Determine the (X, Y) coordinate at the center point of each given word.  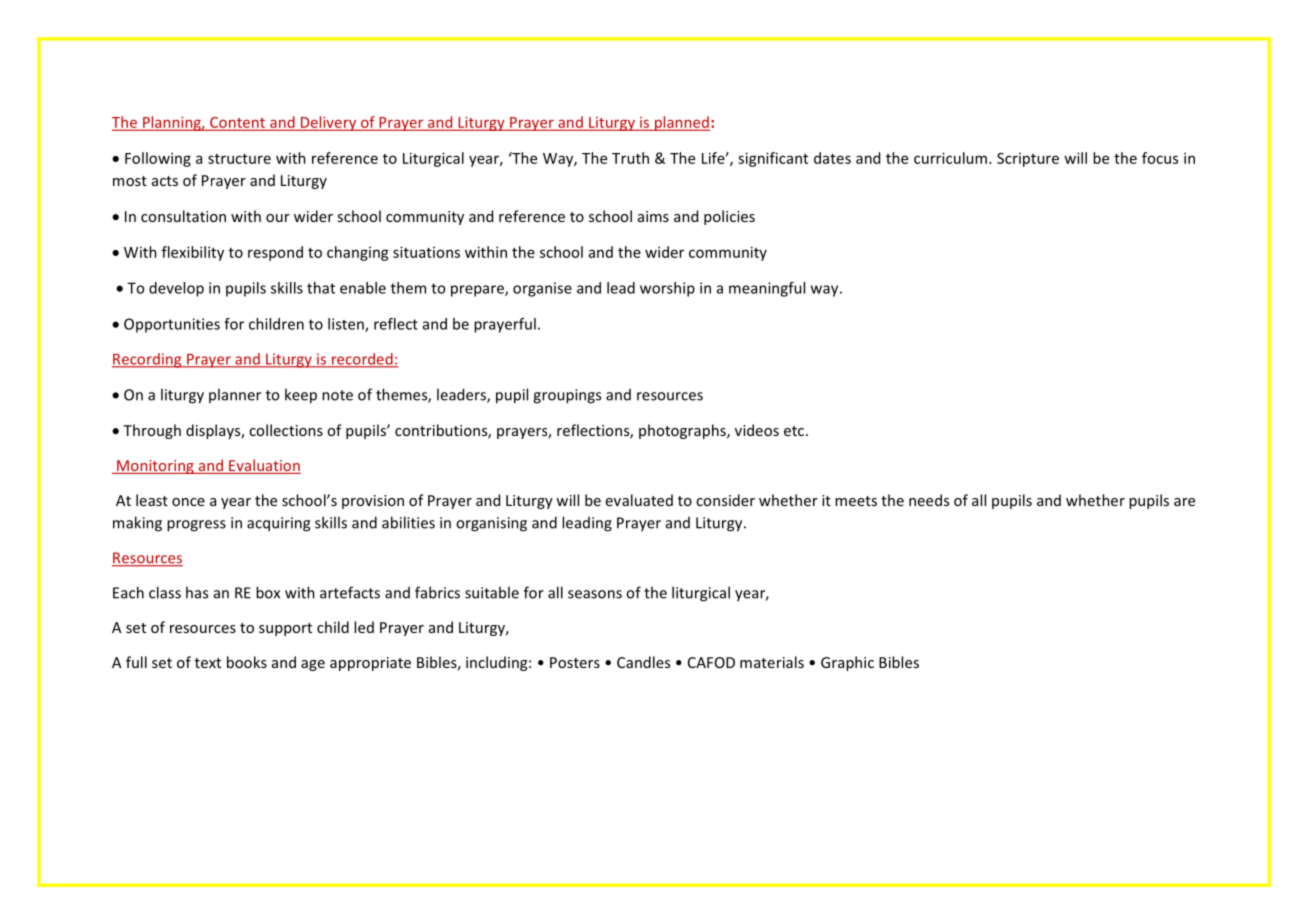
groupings (567, 396)
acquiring (278, 524)
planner (235, 395)
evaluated (639, 500)
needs (929, 500)
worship (667, 289)
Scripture (1028, 160)
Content (238, 123)
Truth (630, 158)
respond (275, 253)
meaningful (767, 289)
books (247, 662)
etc (795, 431)
